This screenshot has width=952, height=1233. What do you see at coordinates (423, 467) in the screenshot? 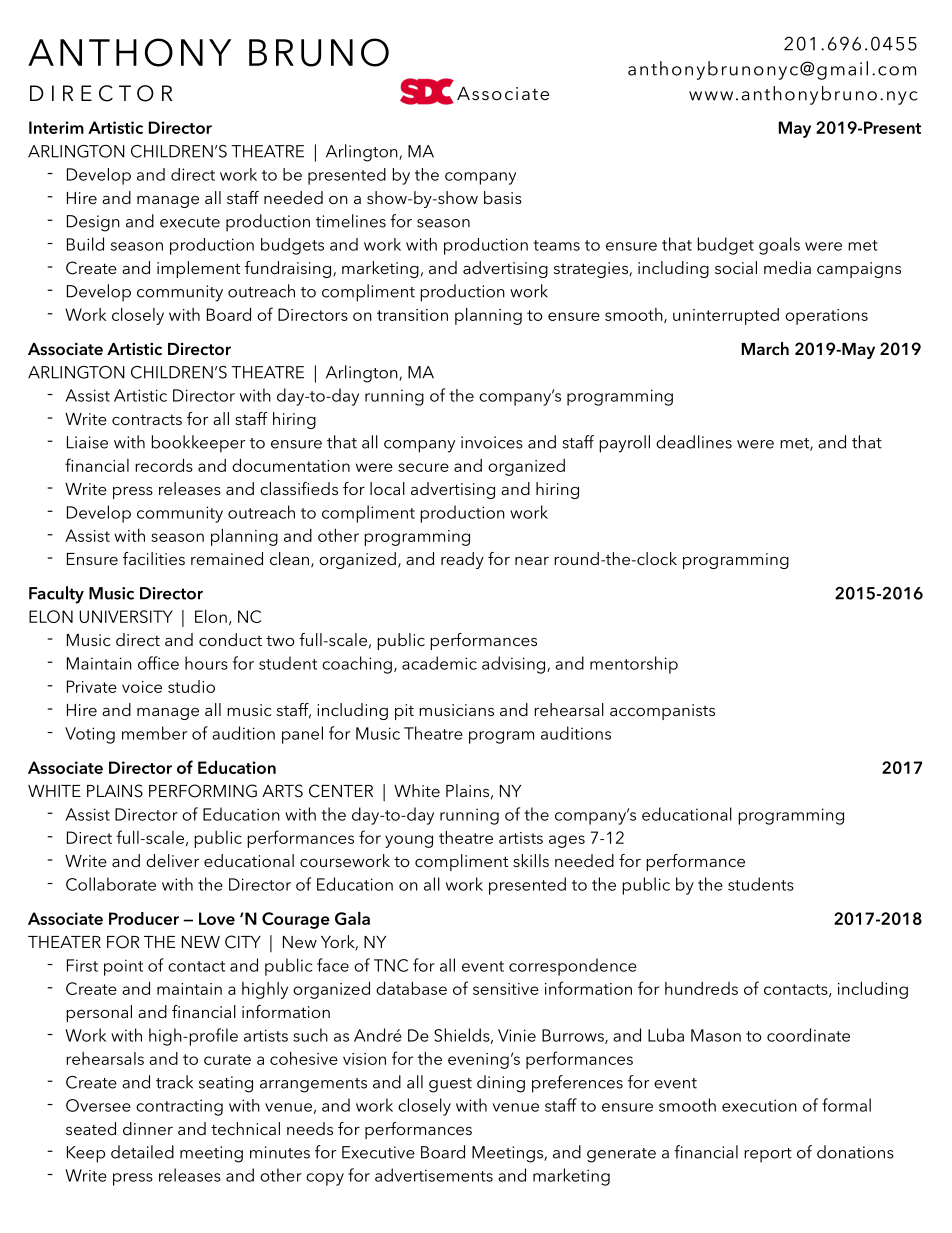
I see `secure` at bounding box center [423, 467].
